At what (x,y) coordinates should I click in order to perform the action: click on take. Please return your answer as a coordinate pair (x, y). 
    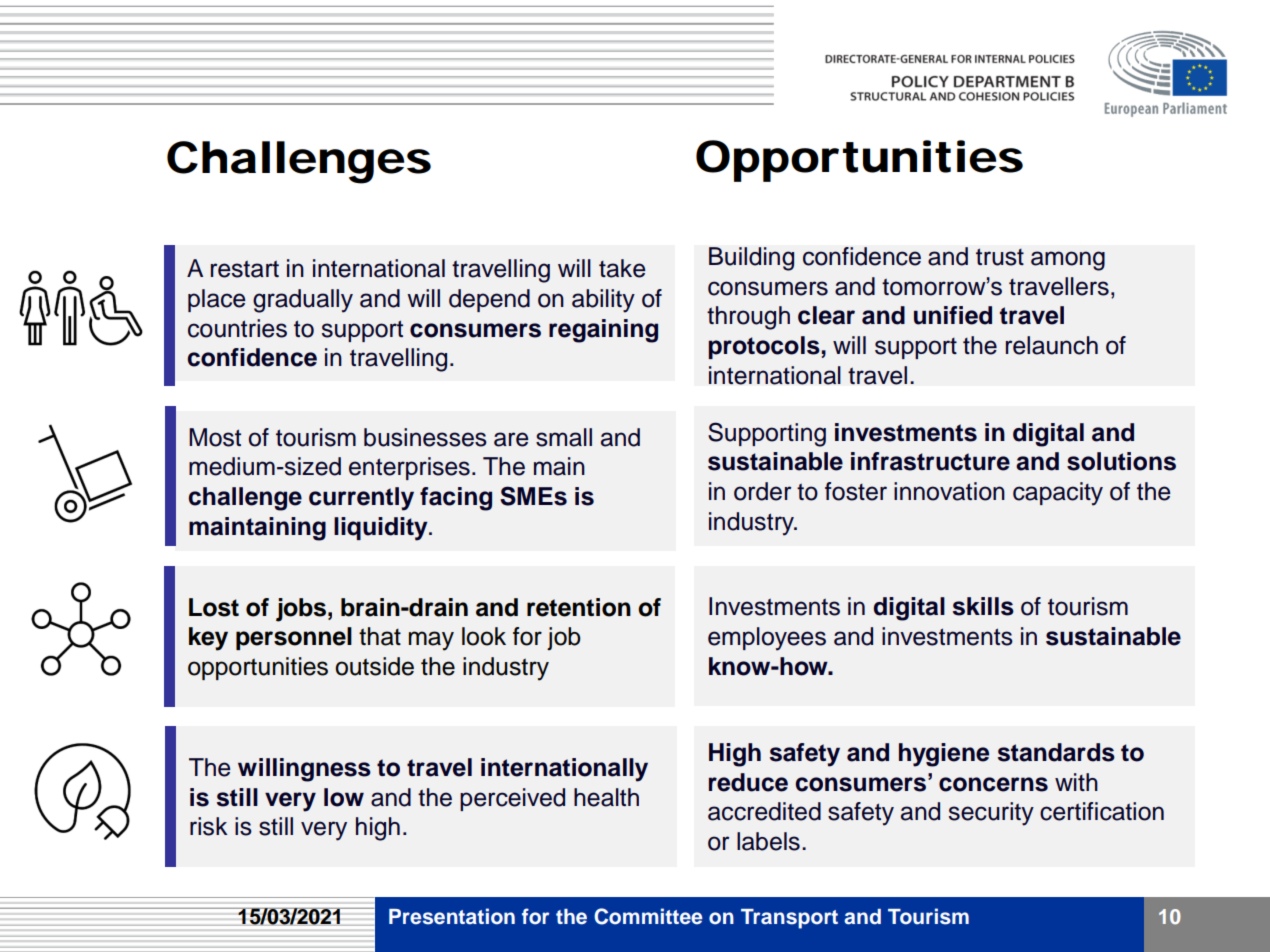
    Looking at the image, I should click on (622, 268).
